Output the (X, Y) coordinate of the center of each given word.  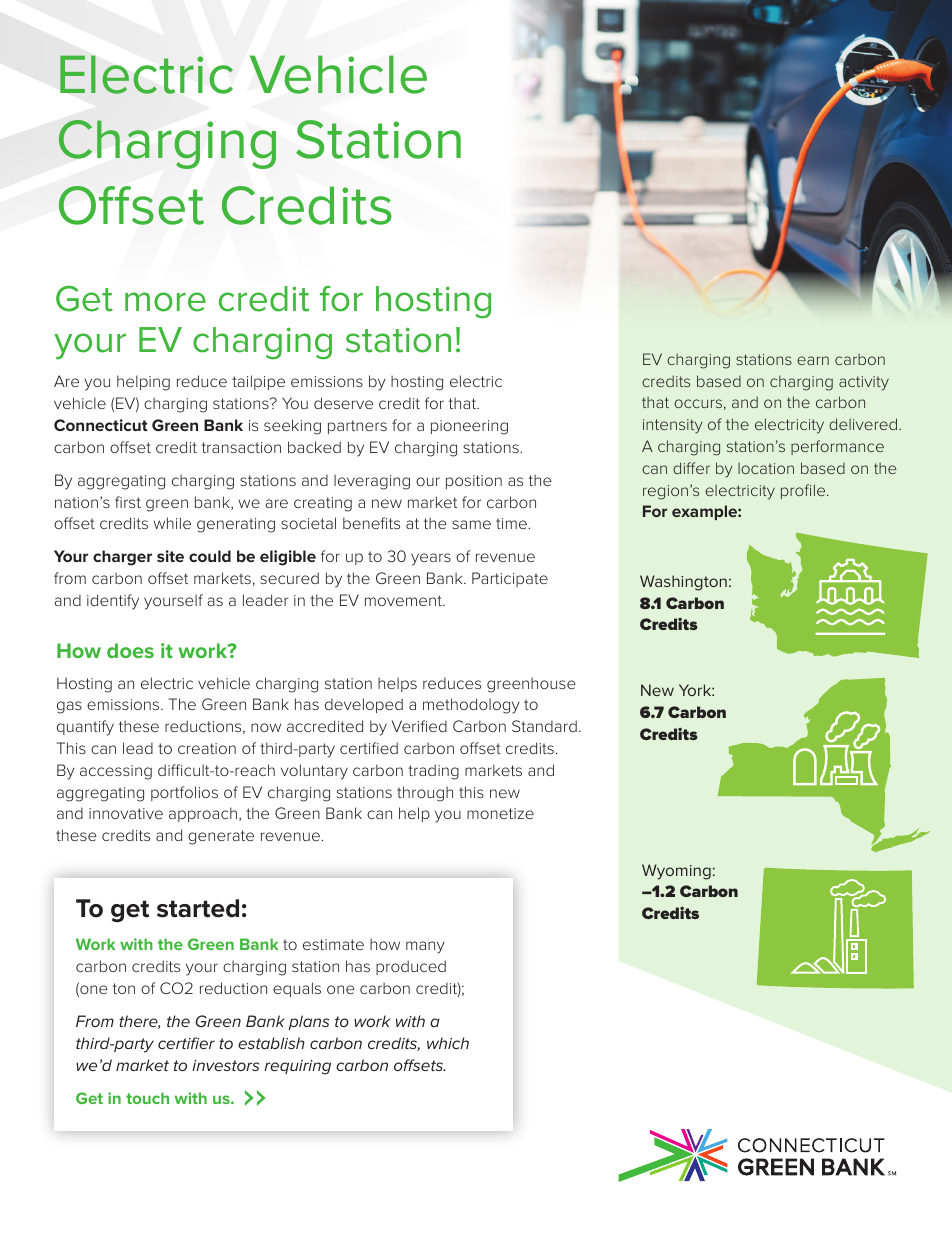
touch (147, 1098)
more (165, 302)
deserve (343, 403)
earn (813, 360)
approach (203, 814)
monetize (500, 813)
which (448, 1043)
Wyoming (676, 872)
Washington (683, 583)
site (170, 556)
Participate (510, 579)
